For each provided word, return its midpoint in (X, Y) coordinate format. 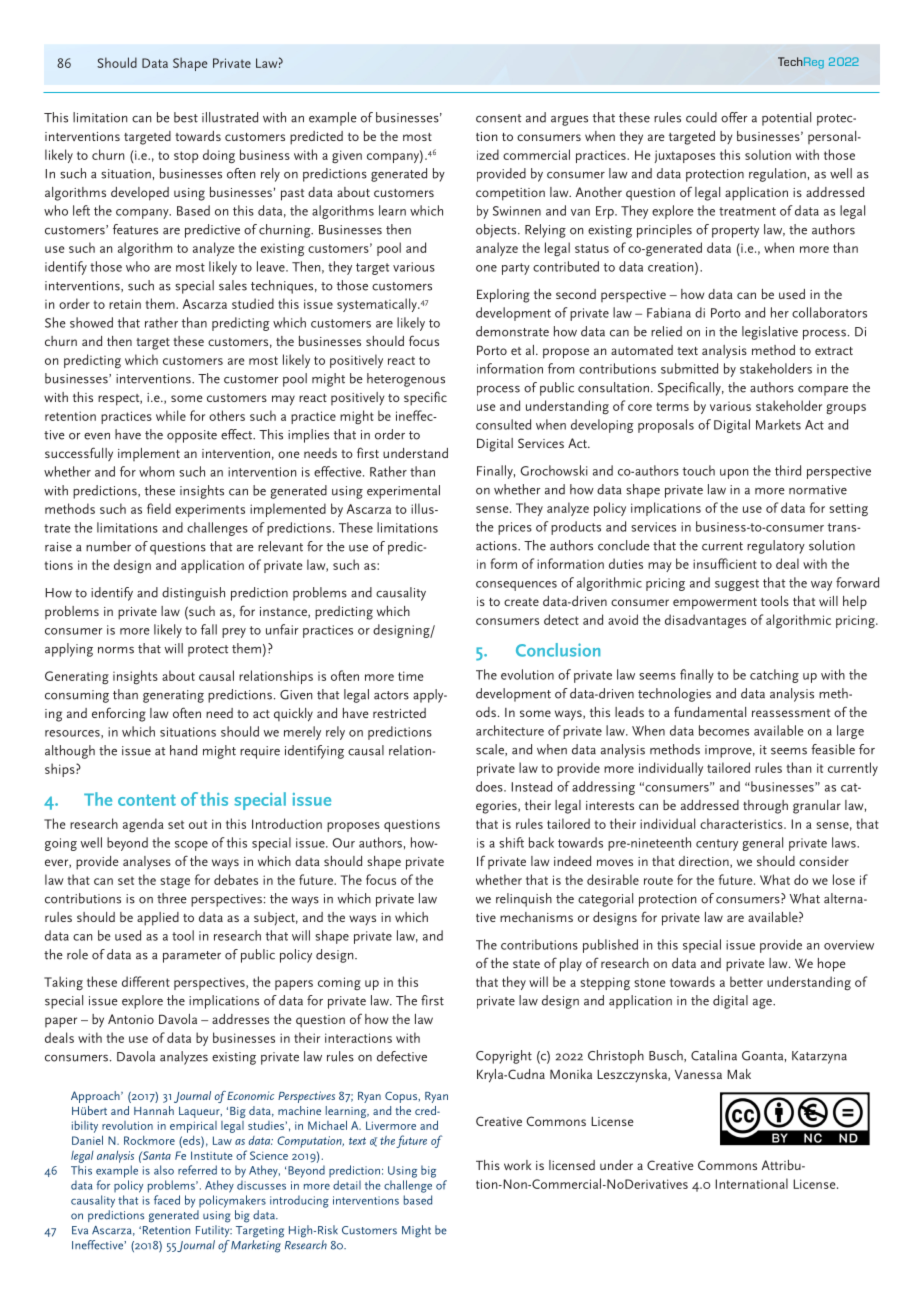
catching (774, 676)
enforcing (119, 714)
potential (786, 119)
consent (498, 118)
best (186, 117)
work (517, 1165)
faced (167, 1200)
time (410, 676)
